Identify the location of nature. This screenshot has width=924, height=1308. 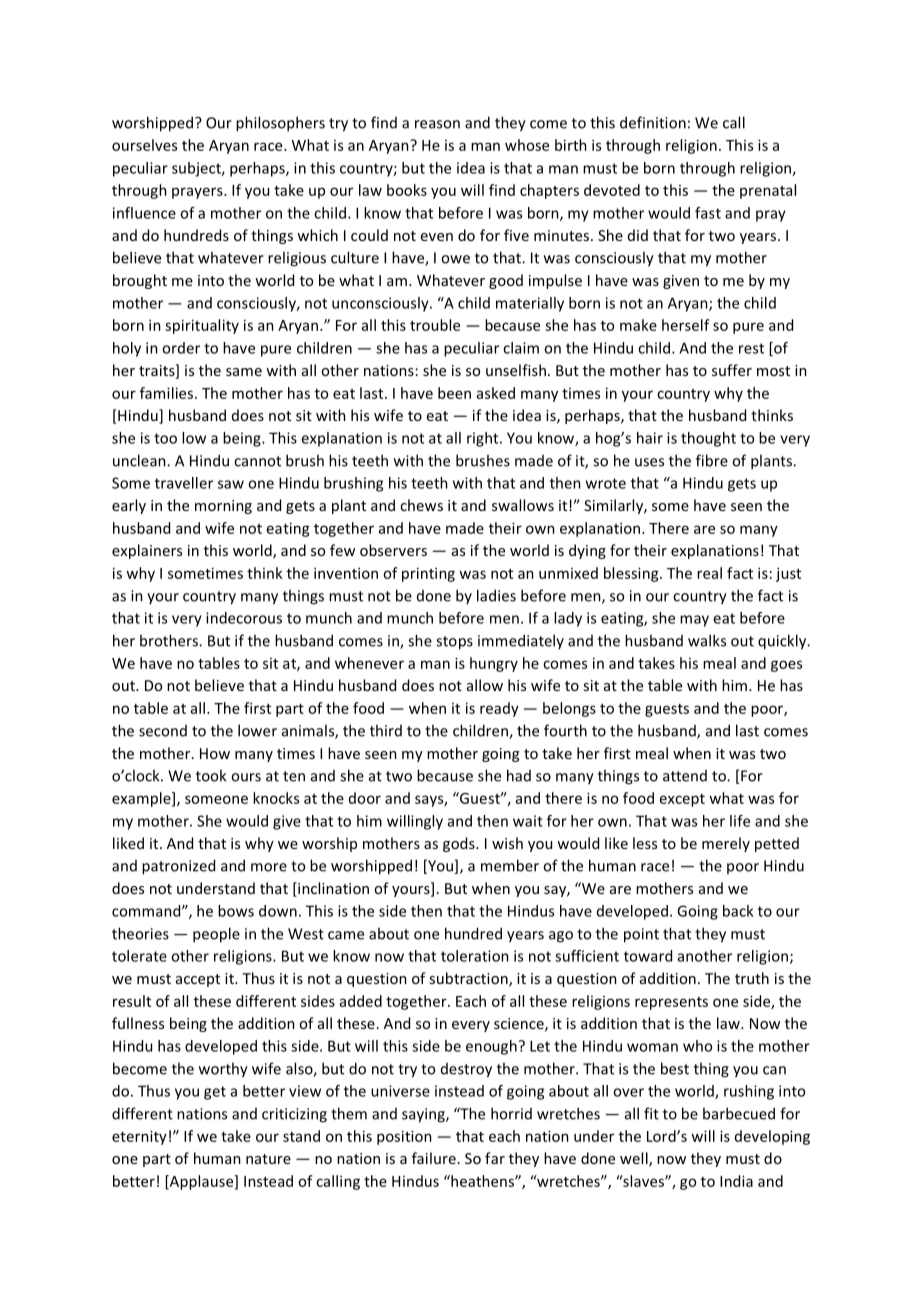
(268, 1159).
